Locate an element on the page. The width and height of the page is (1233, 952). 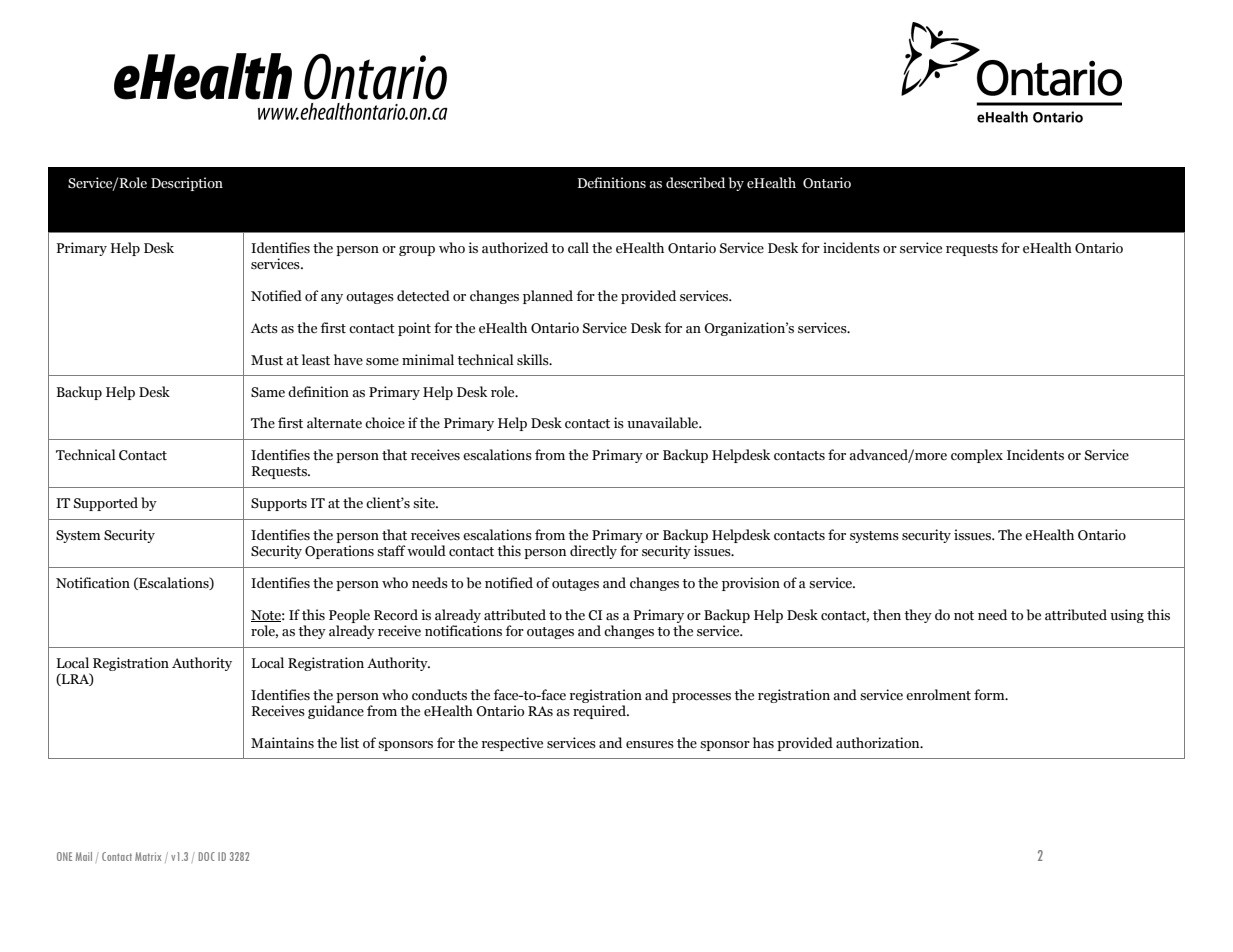
authorization is located at coordinates (879, 743).
